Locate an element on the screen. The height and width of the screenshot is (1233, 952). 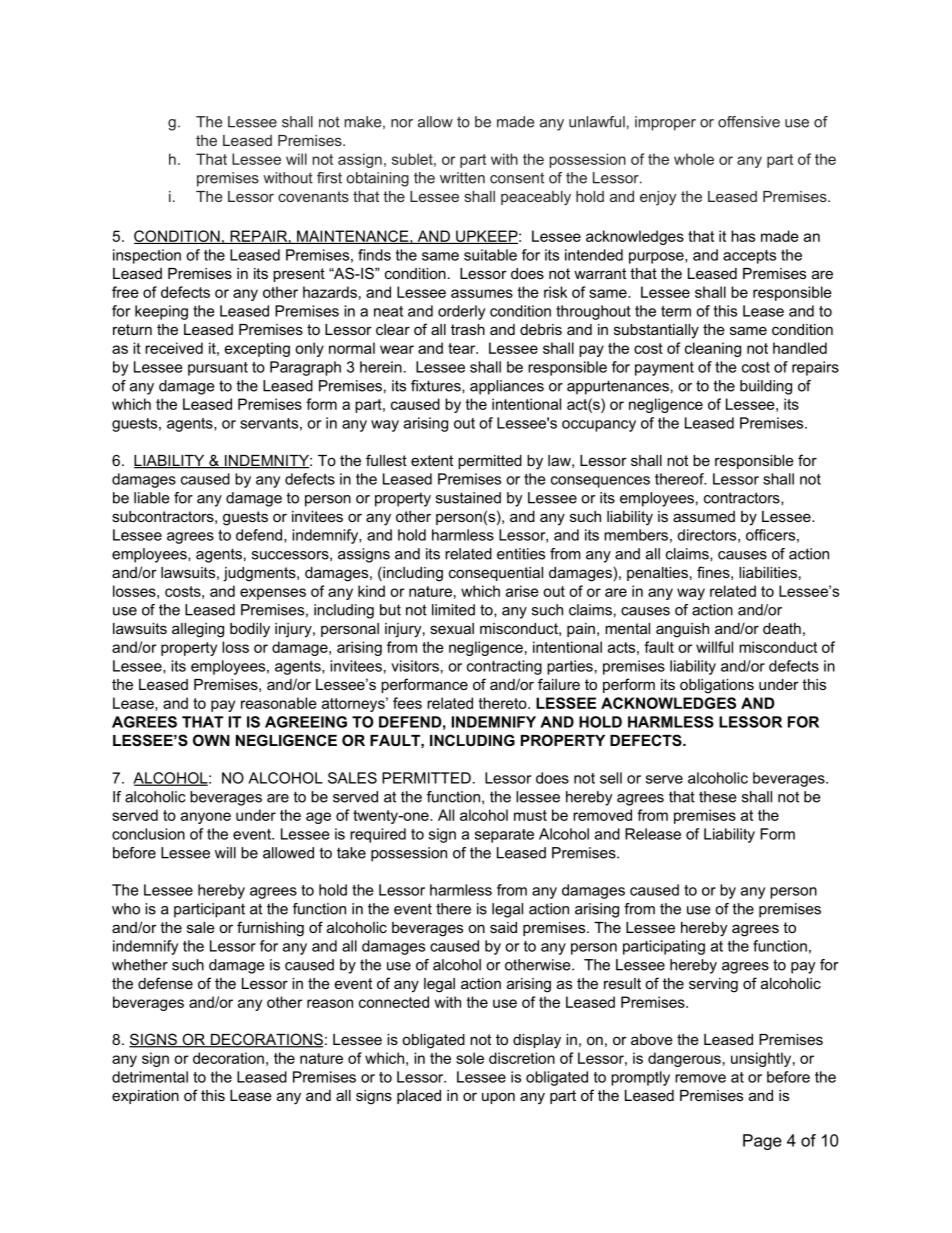
covenants is located at coordinates (313, 196).
